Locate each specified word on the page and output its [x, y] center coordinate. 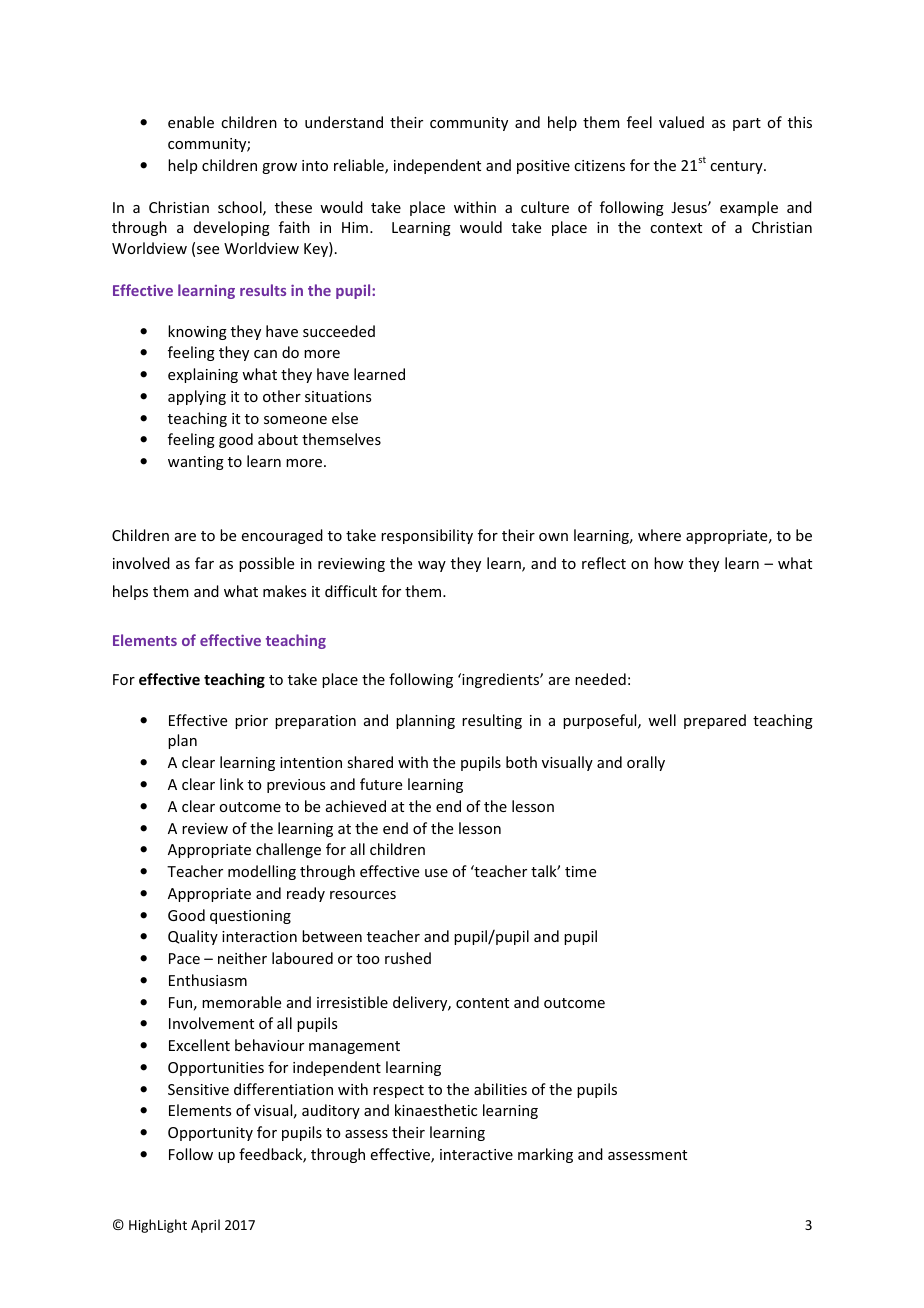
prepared [715, 721]
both [521, 762]
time [580, 871]
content [482, 1003]
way [432, 566]
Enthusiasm [208, 980]
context [676, 228]
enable [191, 122]
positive [543, 167]
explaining [203, 375]
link [232, 784]
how [669, 563]
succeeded [339, 331]
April [205, 1226]
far [204, 563]
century [737, 167]
